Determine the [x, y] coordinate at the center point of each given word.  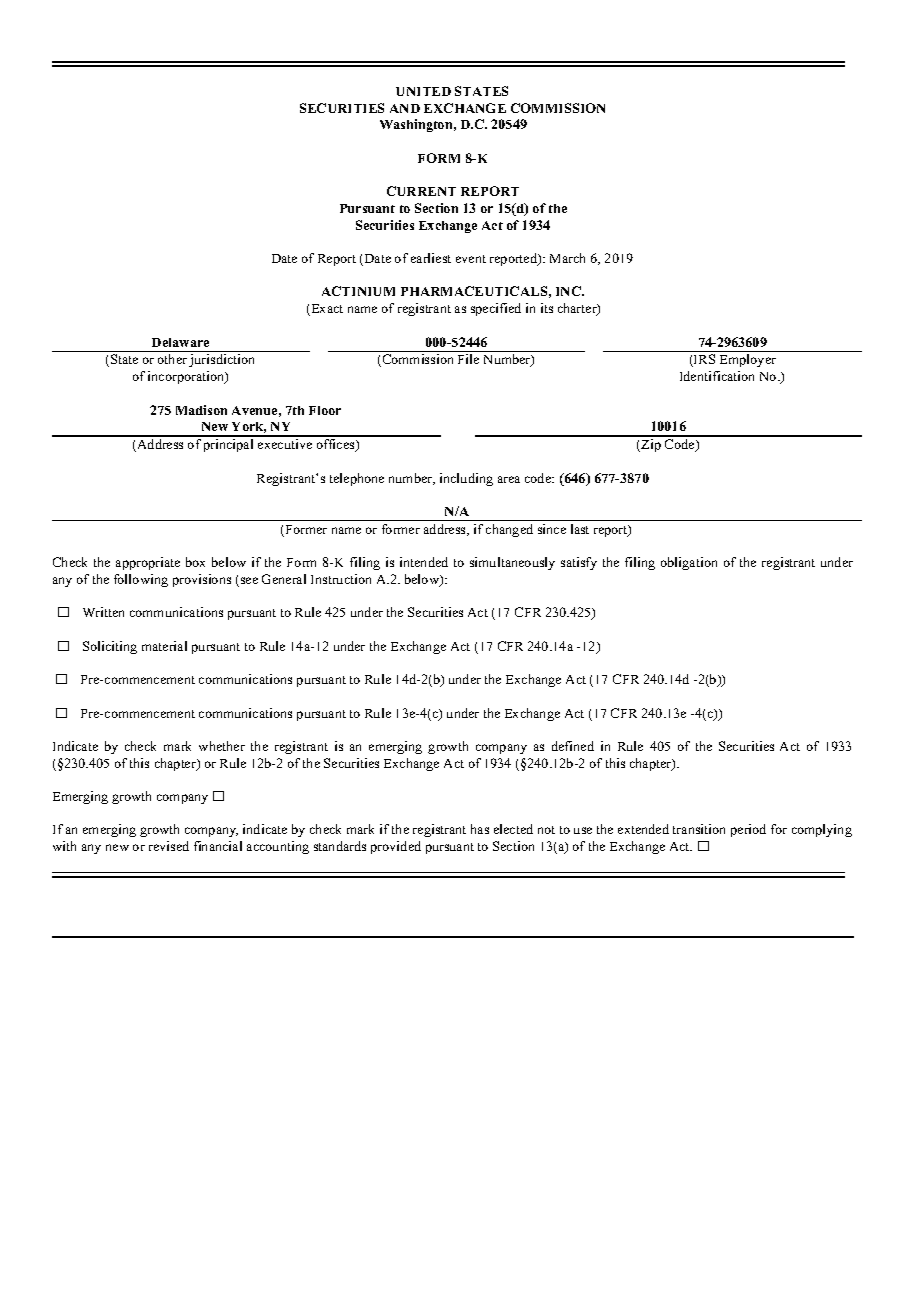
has [480, 829]
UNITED [423, 91]
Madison [201, 410]
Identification [717, 376]
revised [169, 846]
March [567, 258]
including [466, 479]
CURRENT [421, 191]
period [748, 830]
